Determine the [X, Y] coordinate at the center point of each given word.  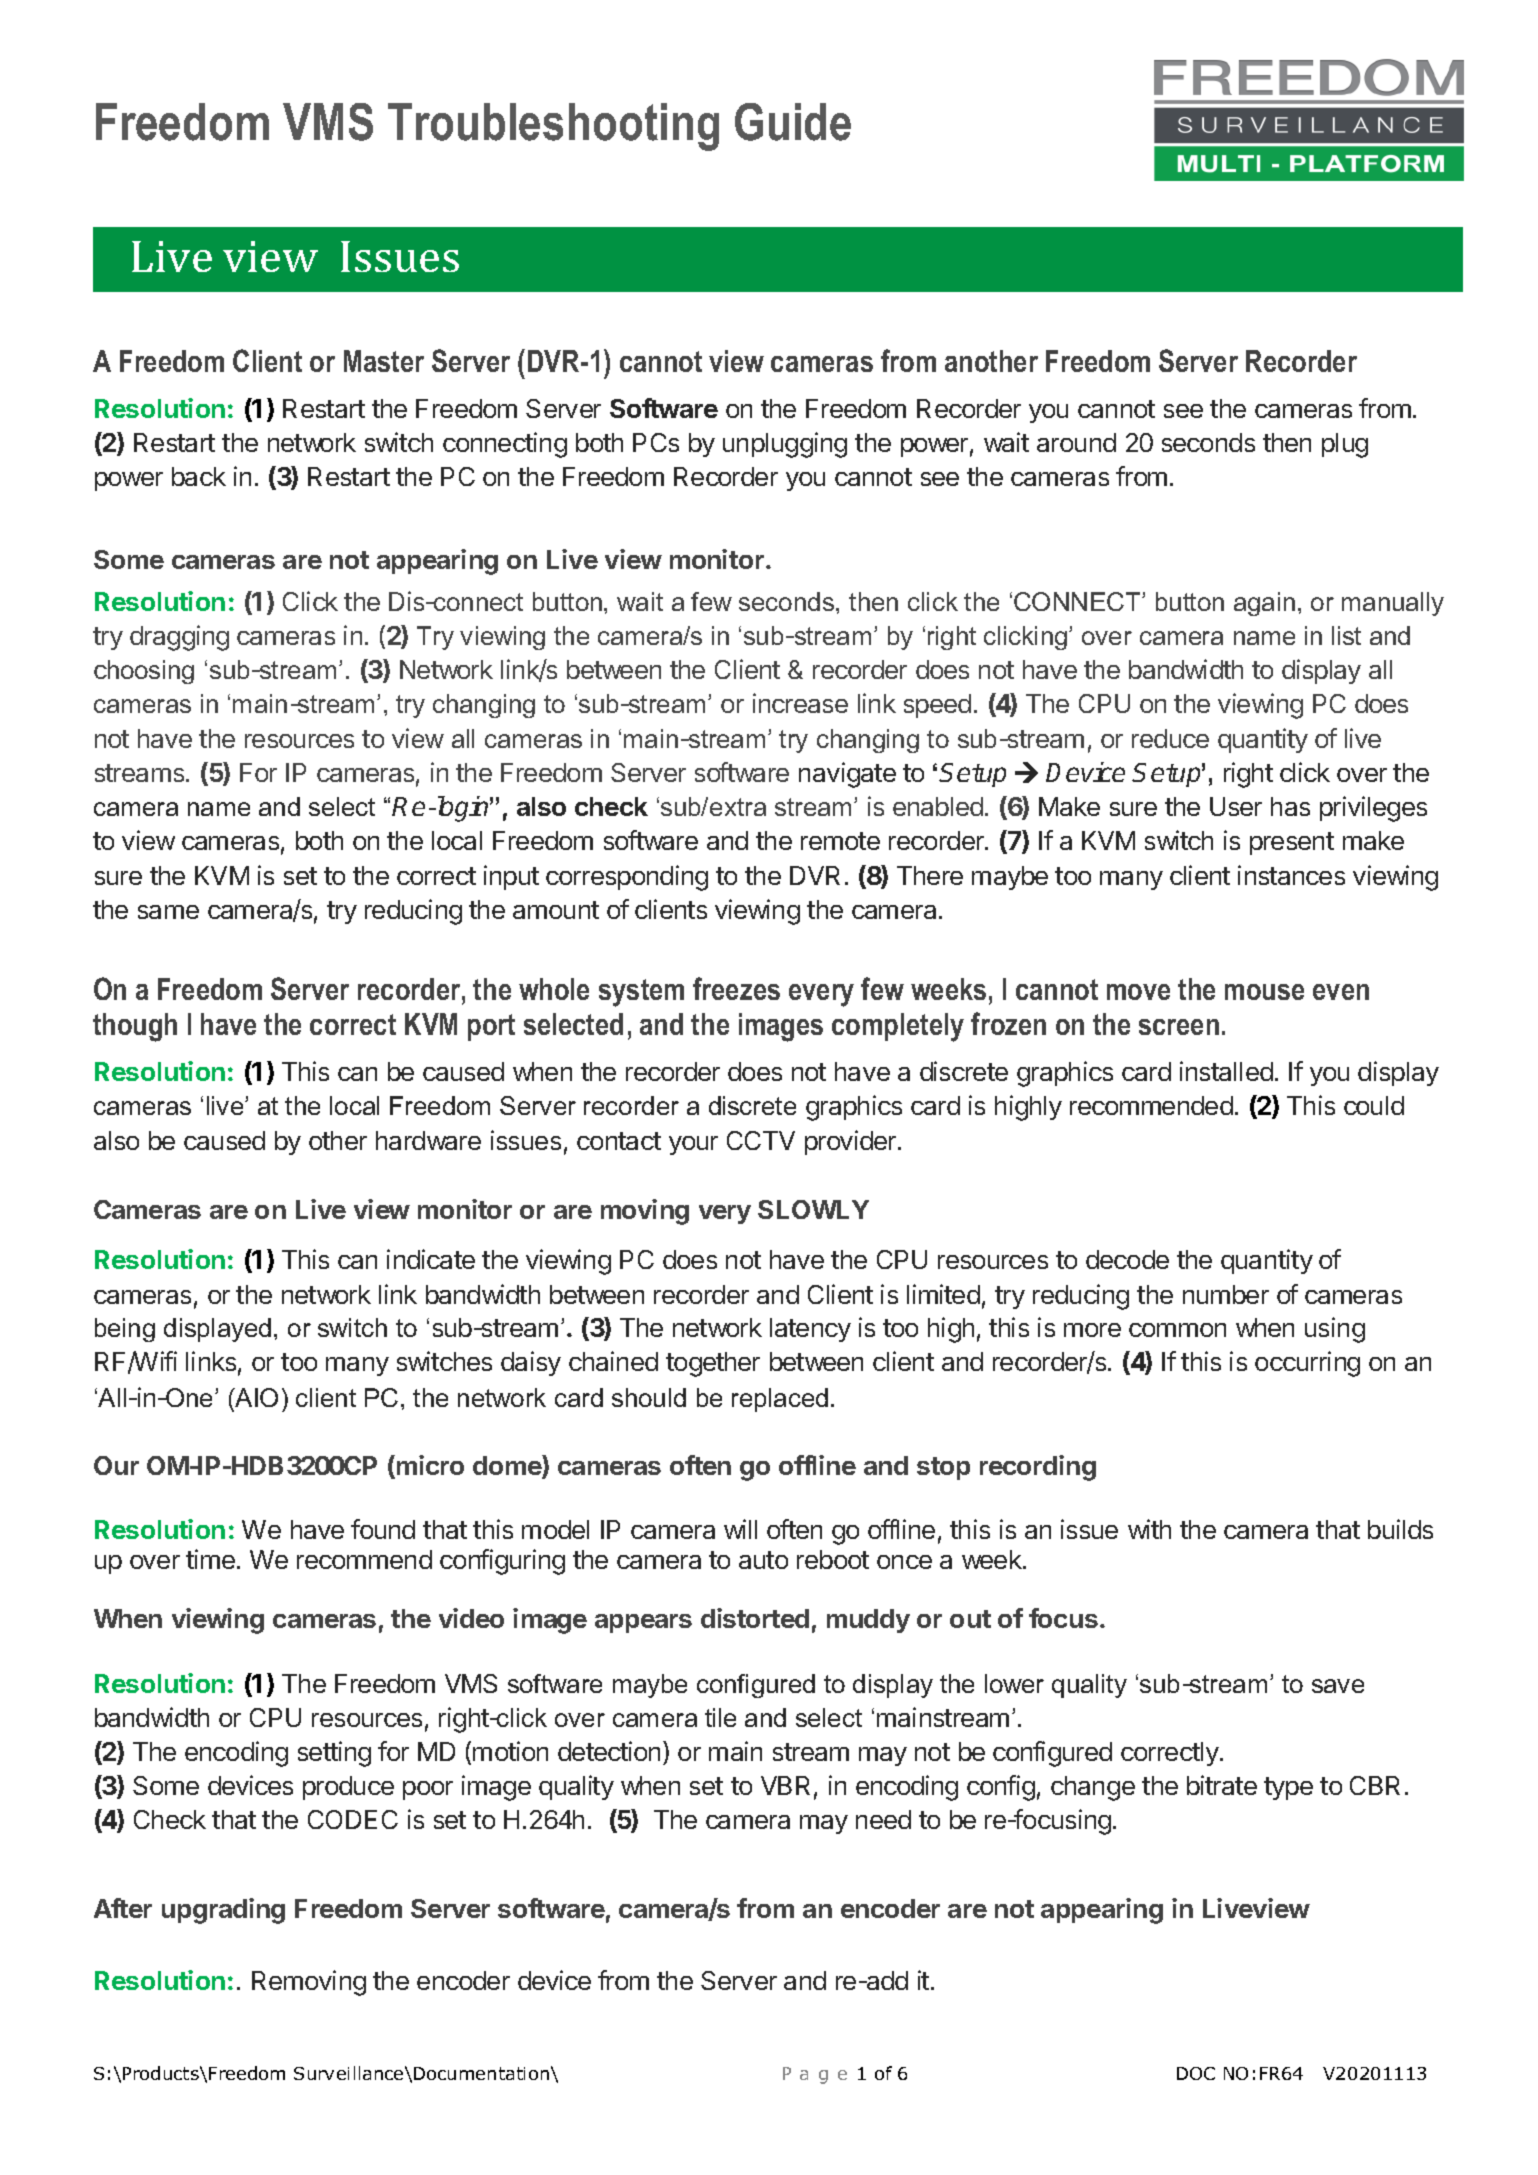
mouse [1264, 992]
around [1076, 442]
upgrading [223, 1911]
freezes [736, 988]
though [135, 1027]
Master [384, 361]
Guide [793, 122]
